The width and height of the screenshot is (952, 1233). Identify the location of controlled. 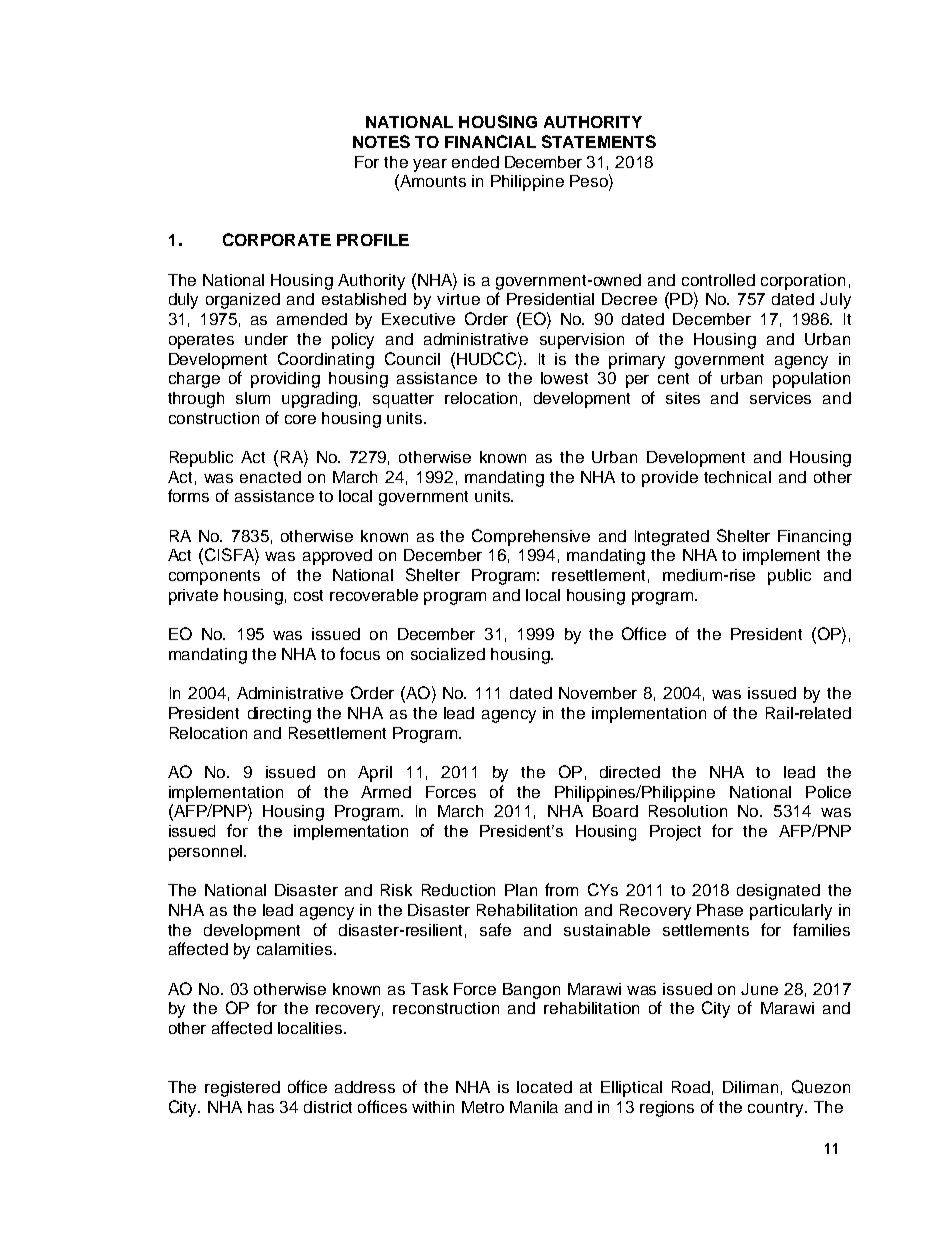
(718, 280).
